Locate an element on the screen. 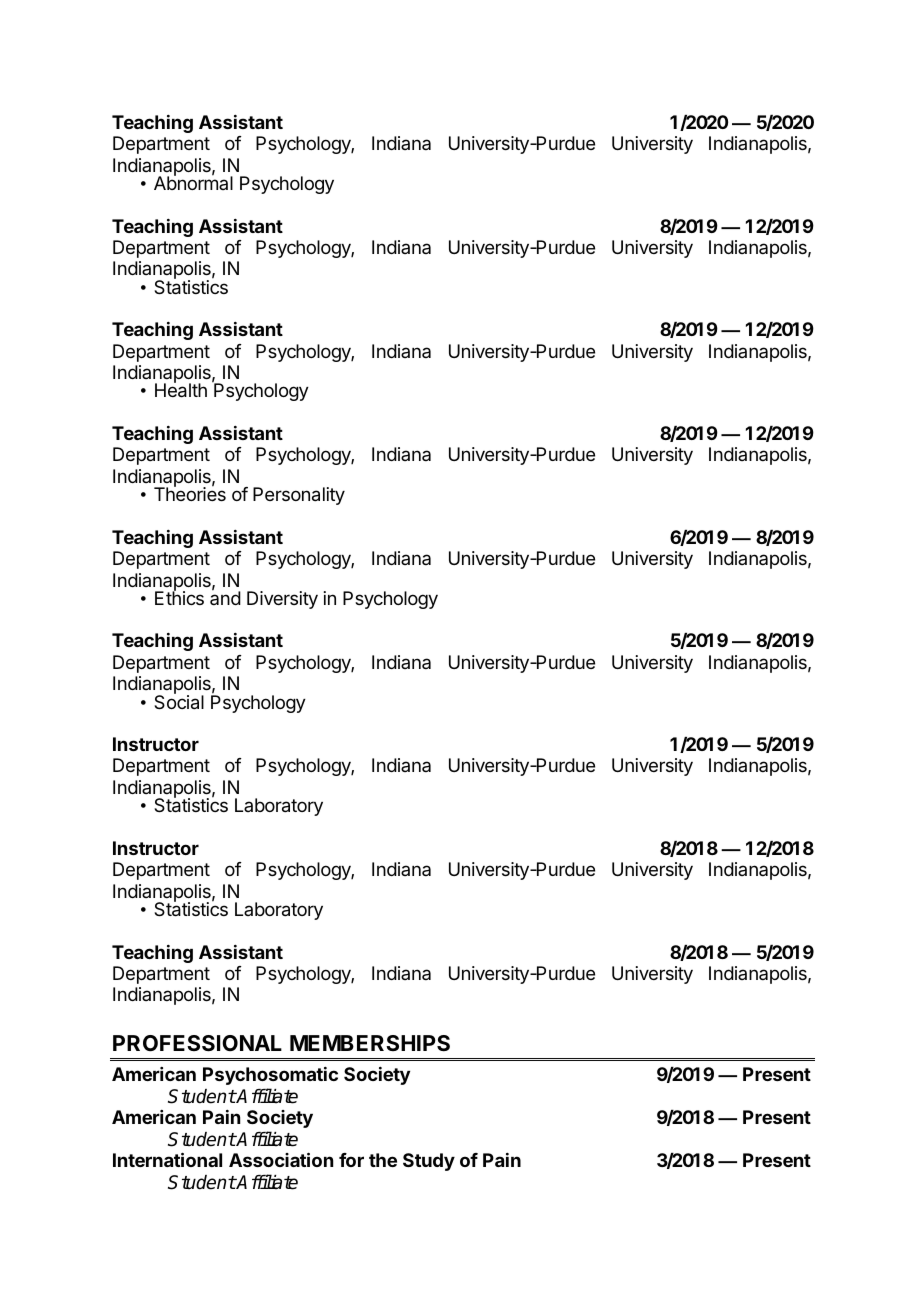  Social is located at coordinates (179, 701).
